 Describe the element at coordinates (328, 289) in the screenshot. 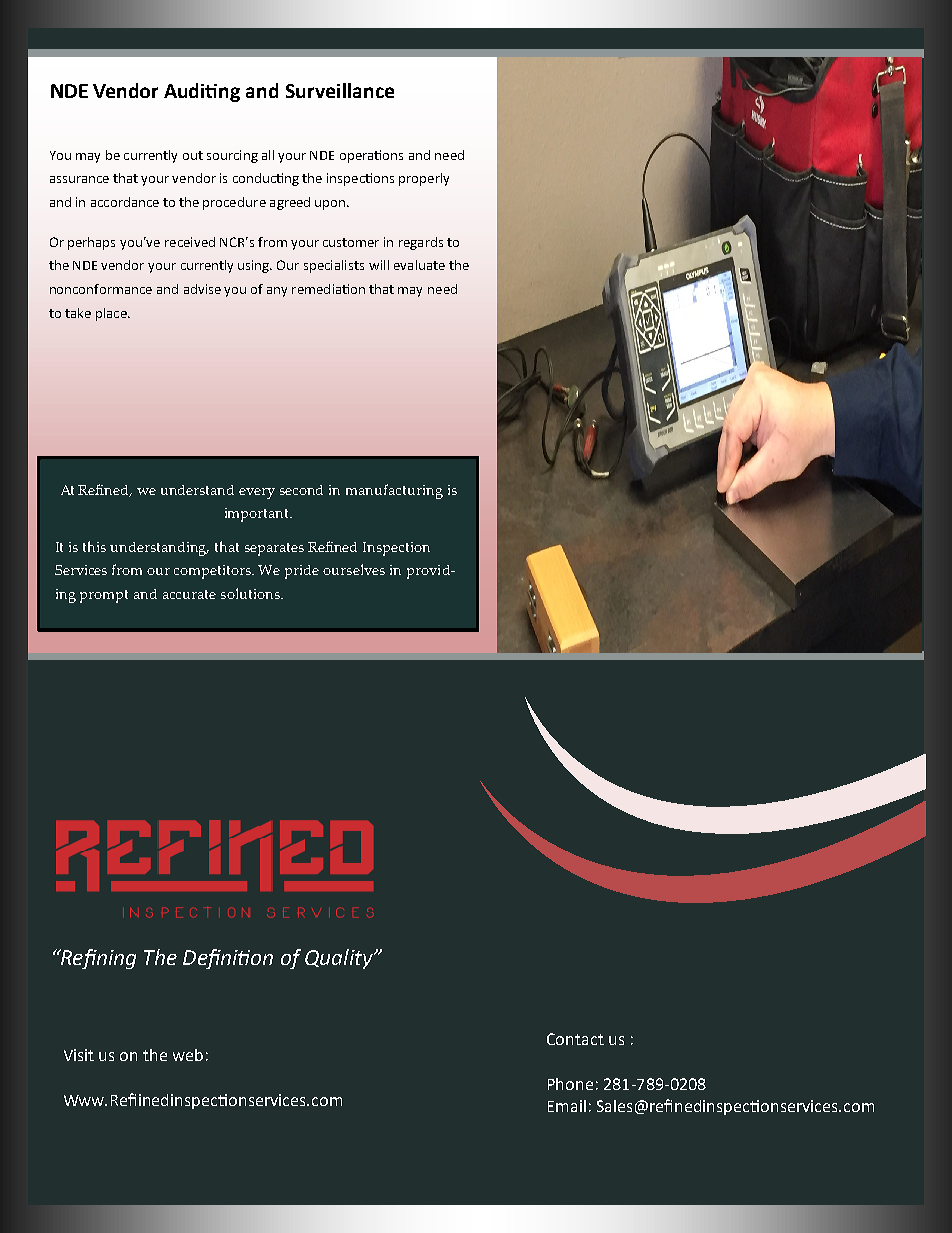

I see `remediation` at that location.
